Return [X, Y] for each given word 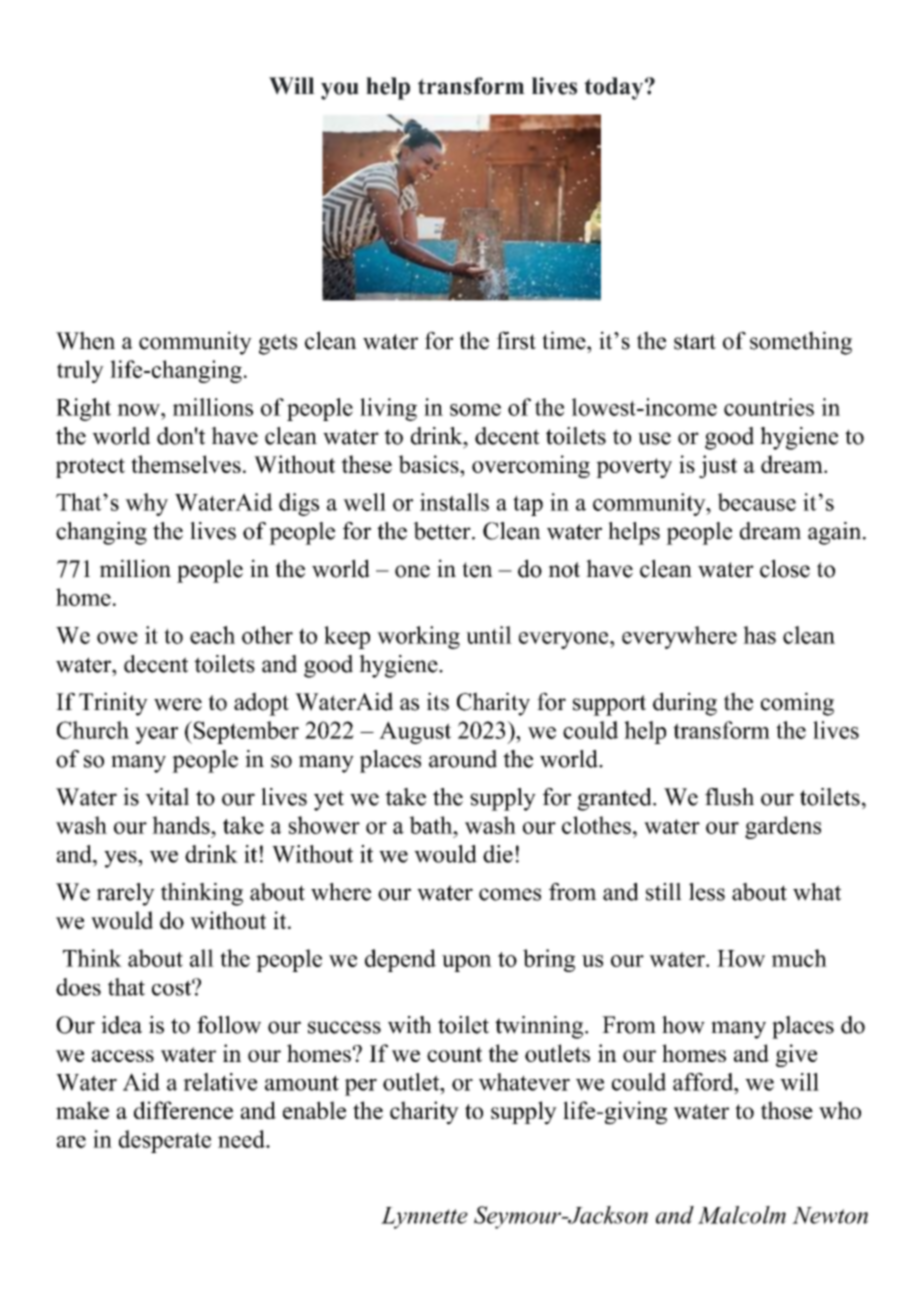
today [615, 88]
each [212, 635]
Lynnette [424, 1218]
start [695, 342]
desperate [165, 1141]
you [340, 91]
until [489, 635]
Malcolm [742, 1215]
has [759, 635]
